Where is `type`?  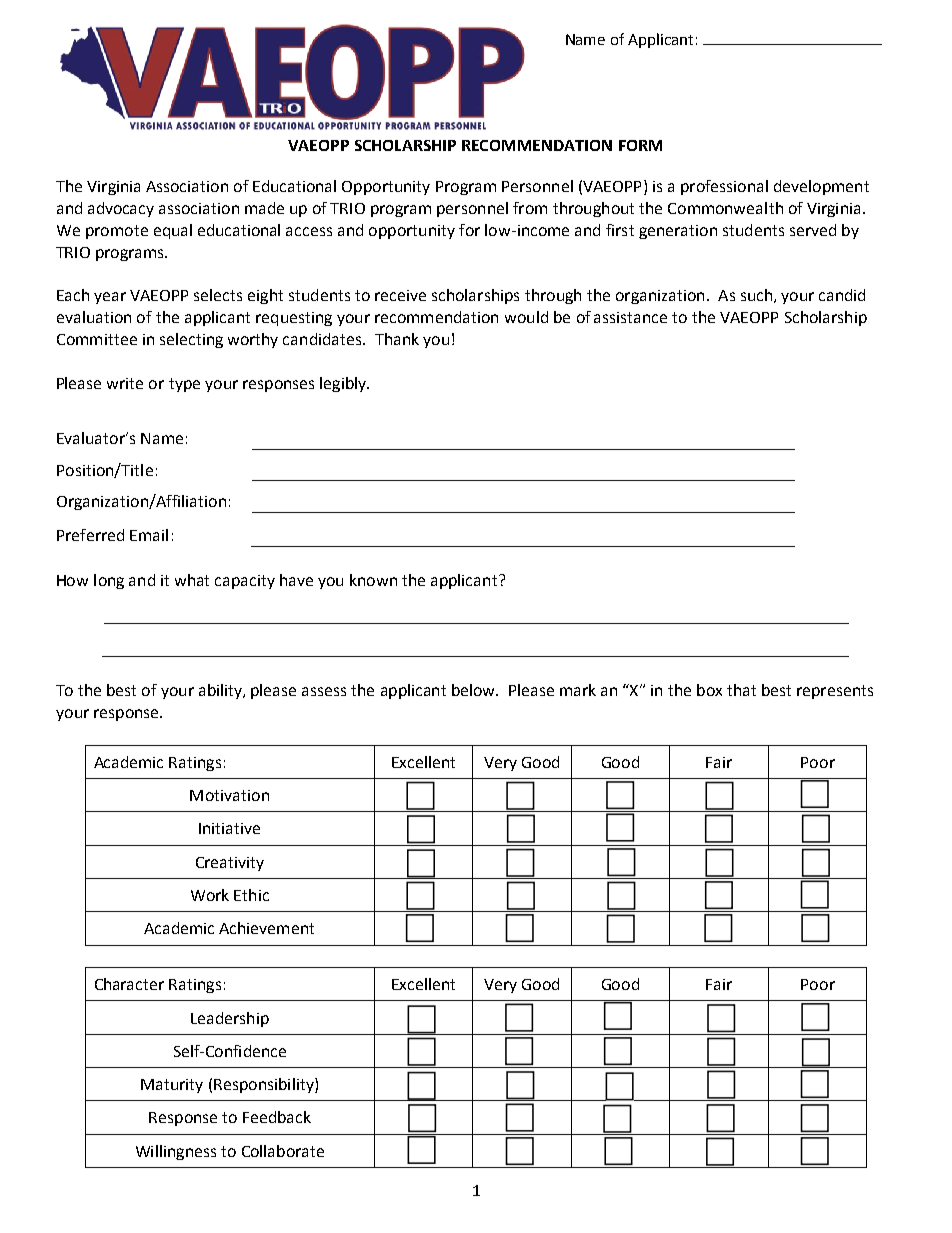 type is located at coordinates (184, 385).
